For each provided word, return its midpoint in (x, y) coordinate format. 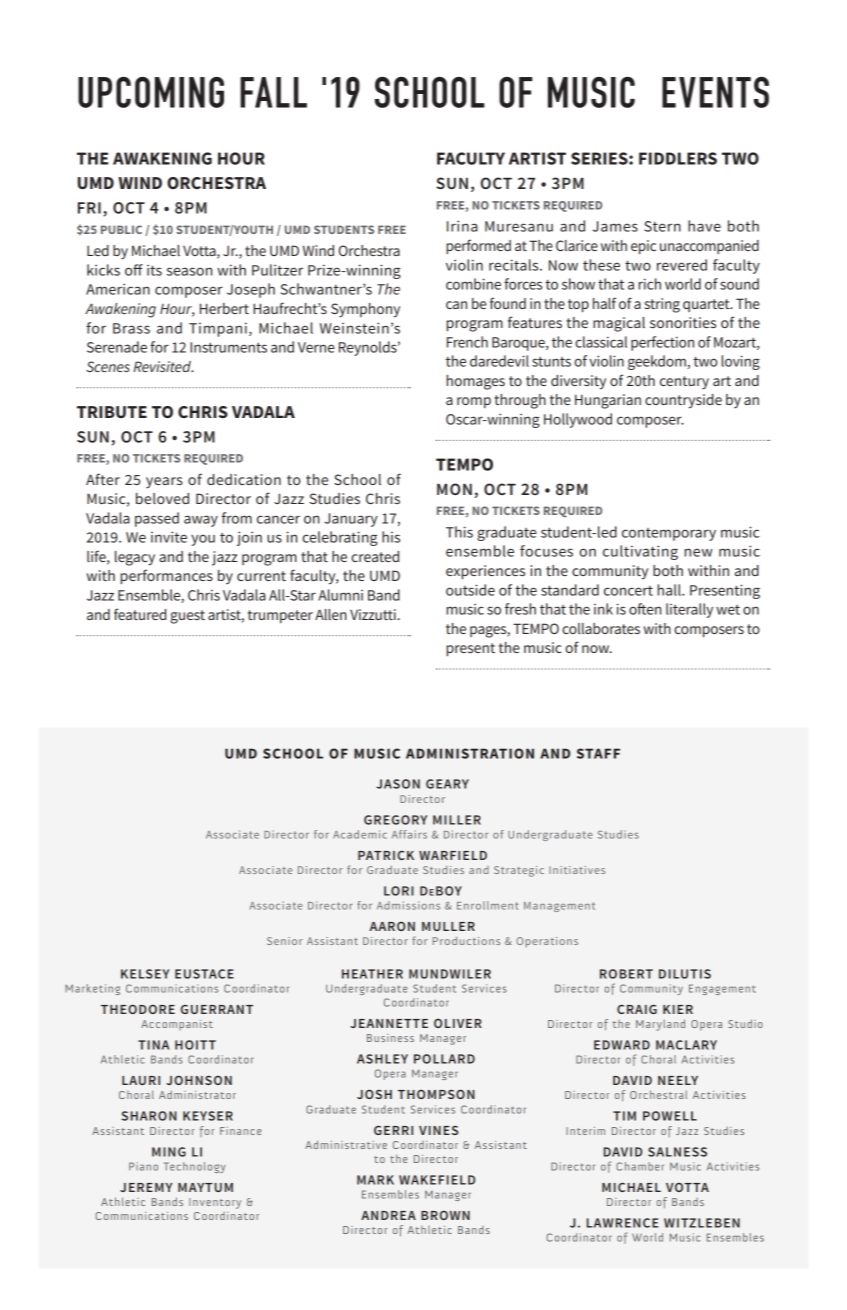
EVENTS (715, 92)
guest (187, 617)
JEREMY (146, 1187)
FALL (273, 92)
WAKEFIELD (437, 1180)
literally (689, 610)
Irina (462, 226)
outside (470, 590)
